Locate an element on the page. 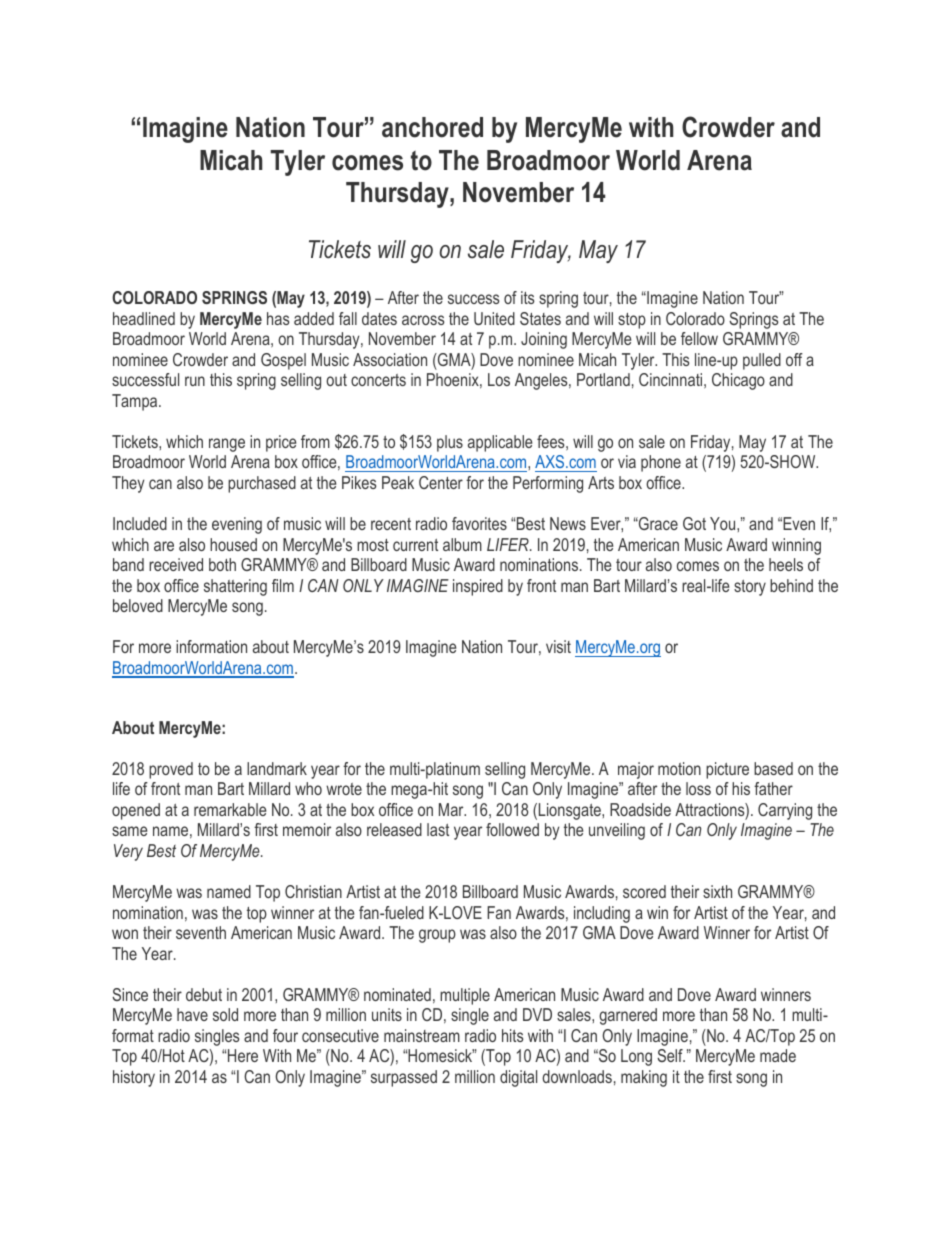 The image size is (952, 1233). stop is located at coordinates (632, 321).
